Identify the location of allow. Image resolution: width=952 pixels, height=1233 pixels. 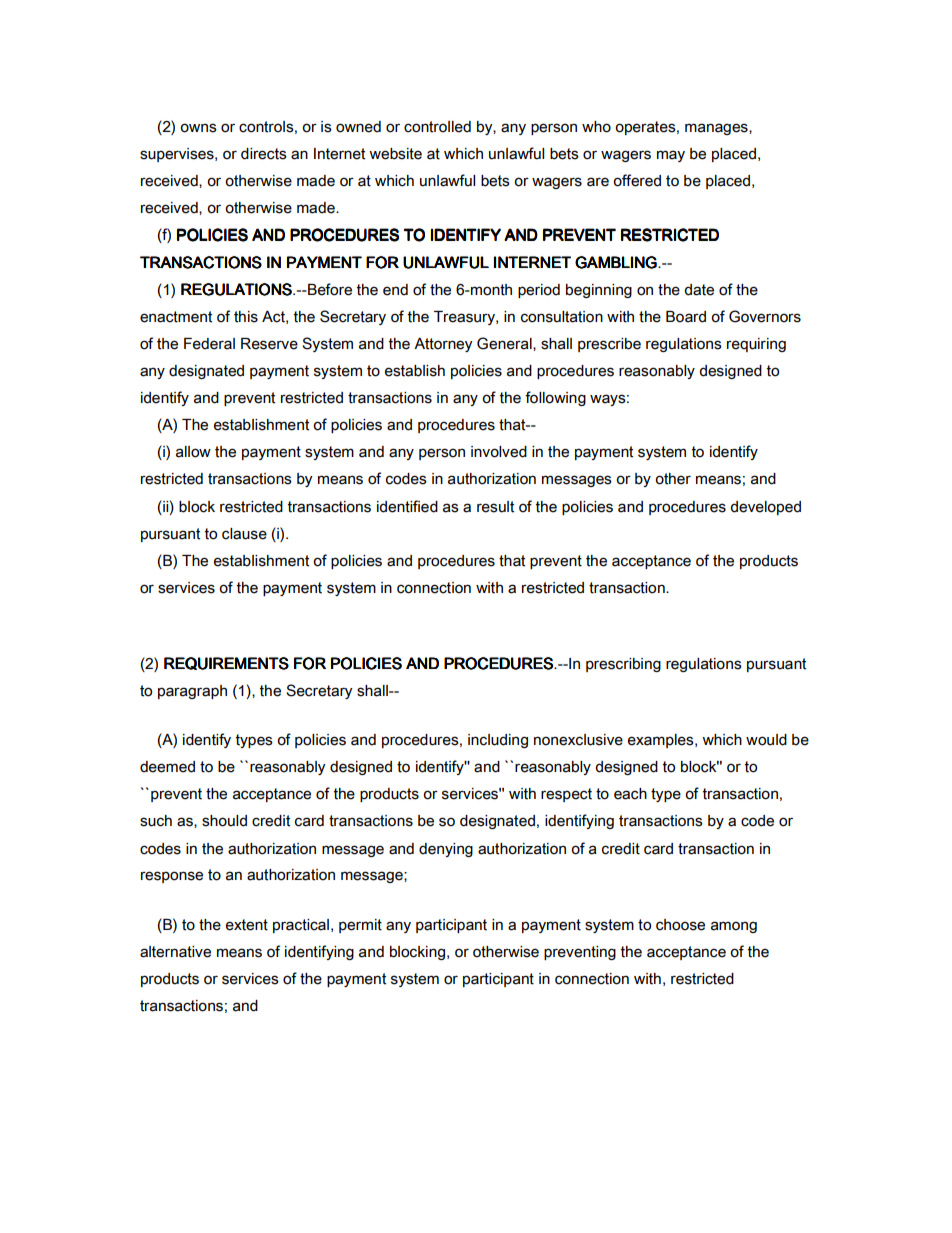
(193, 452).
